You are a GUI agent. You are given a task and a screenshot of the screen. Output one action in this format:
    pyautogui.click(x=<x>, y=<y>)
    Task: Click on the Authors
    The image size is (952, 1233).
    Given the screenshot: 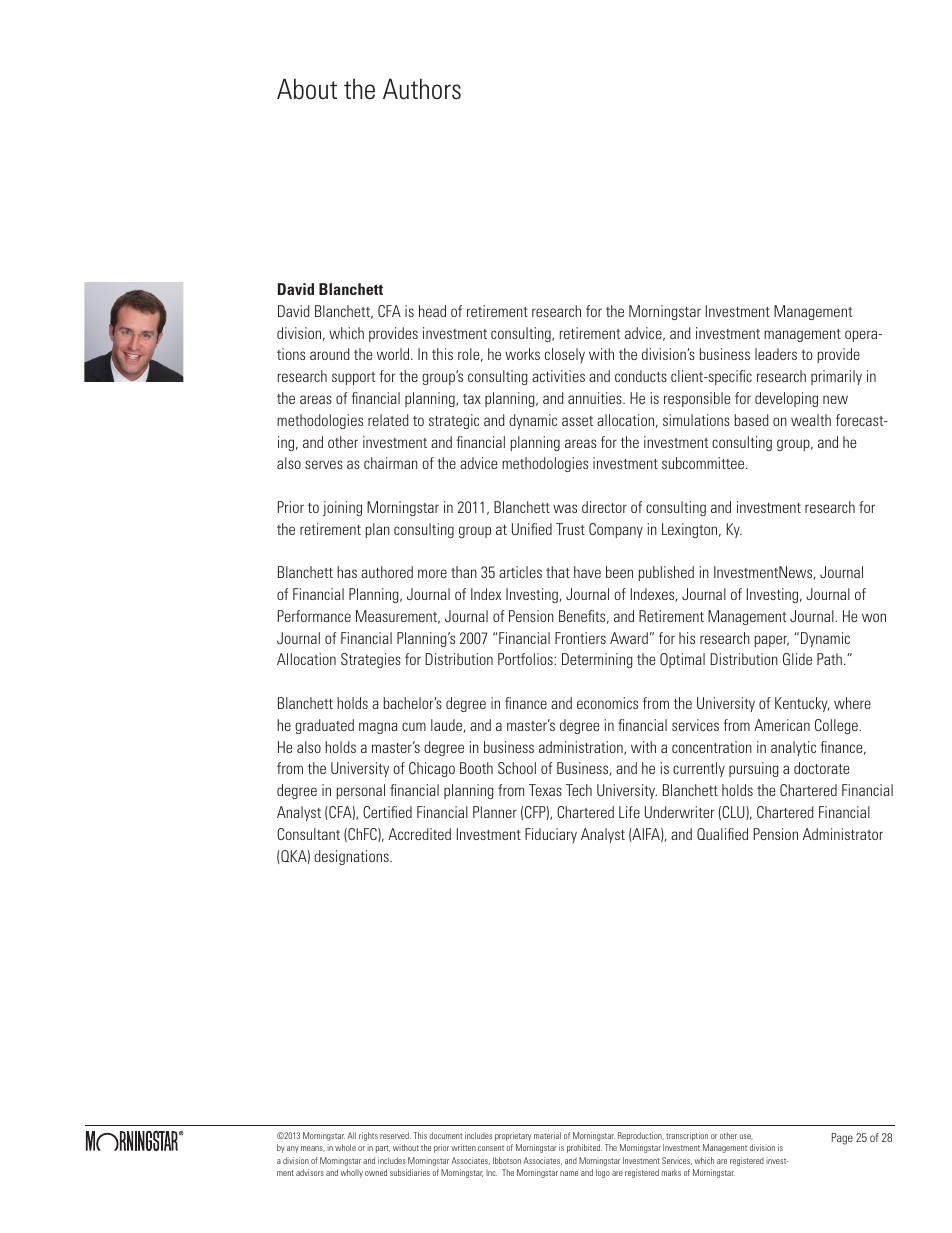 What is the action you would take?
    pyautogui.click(x=422, y=89)
